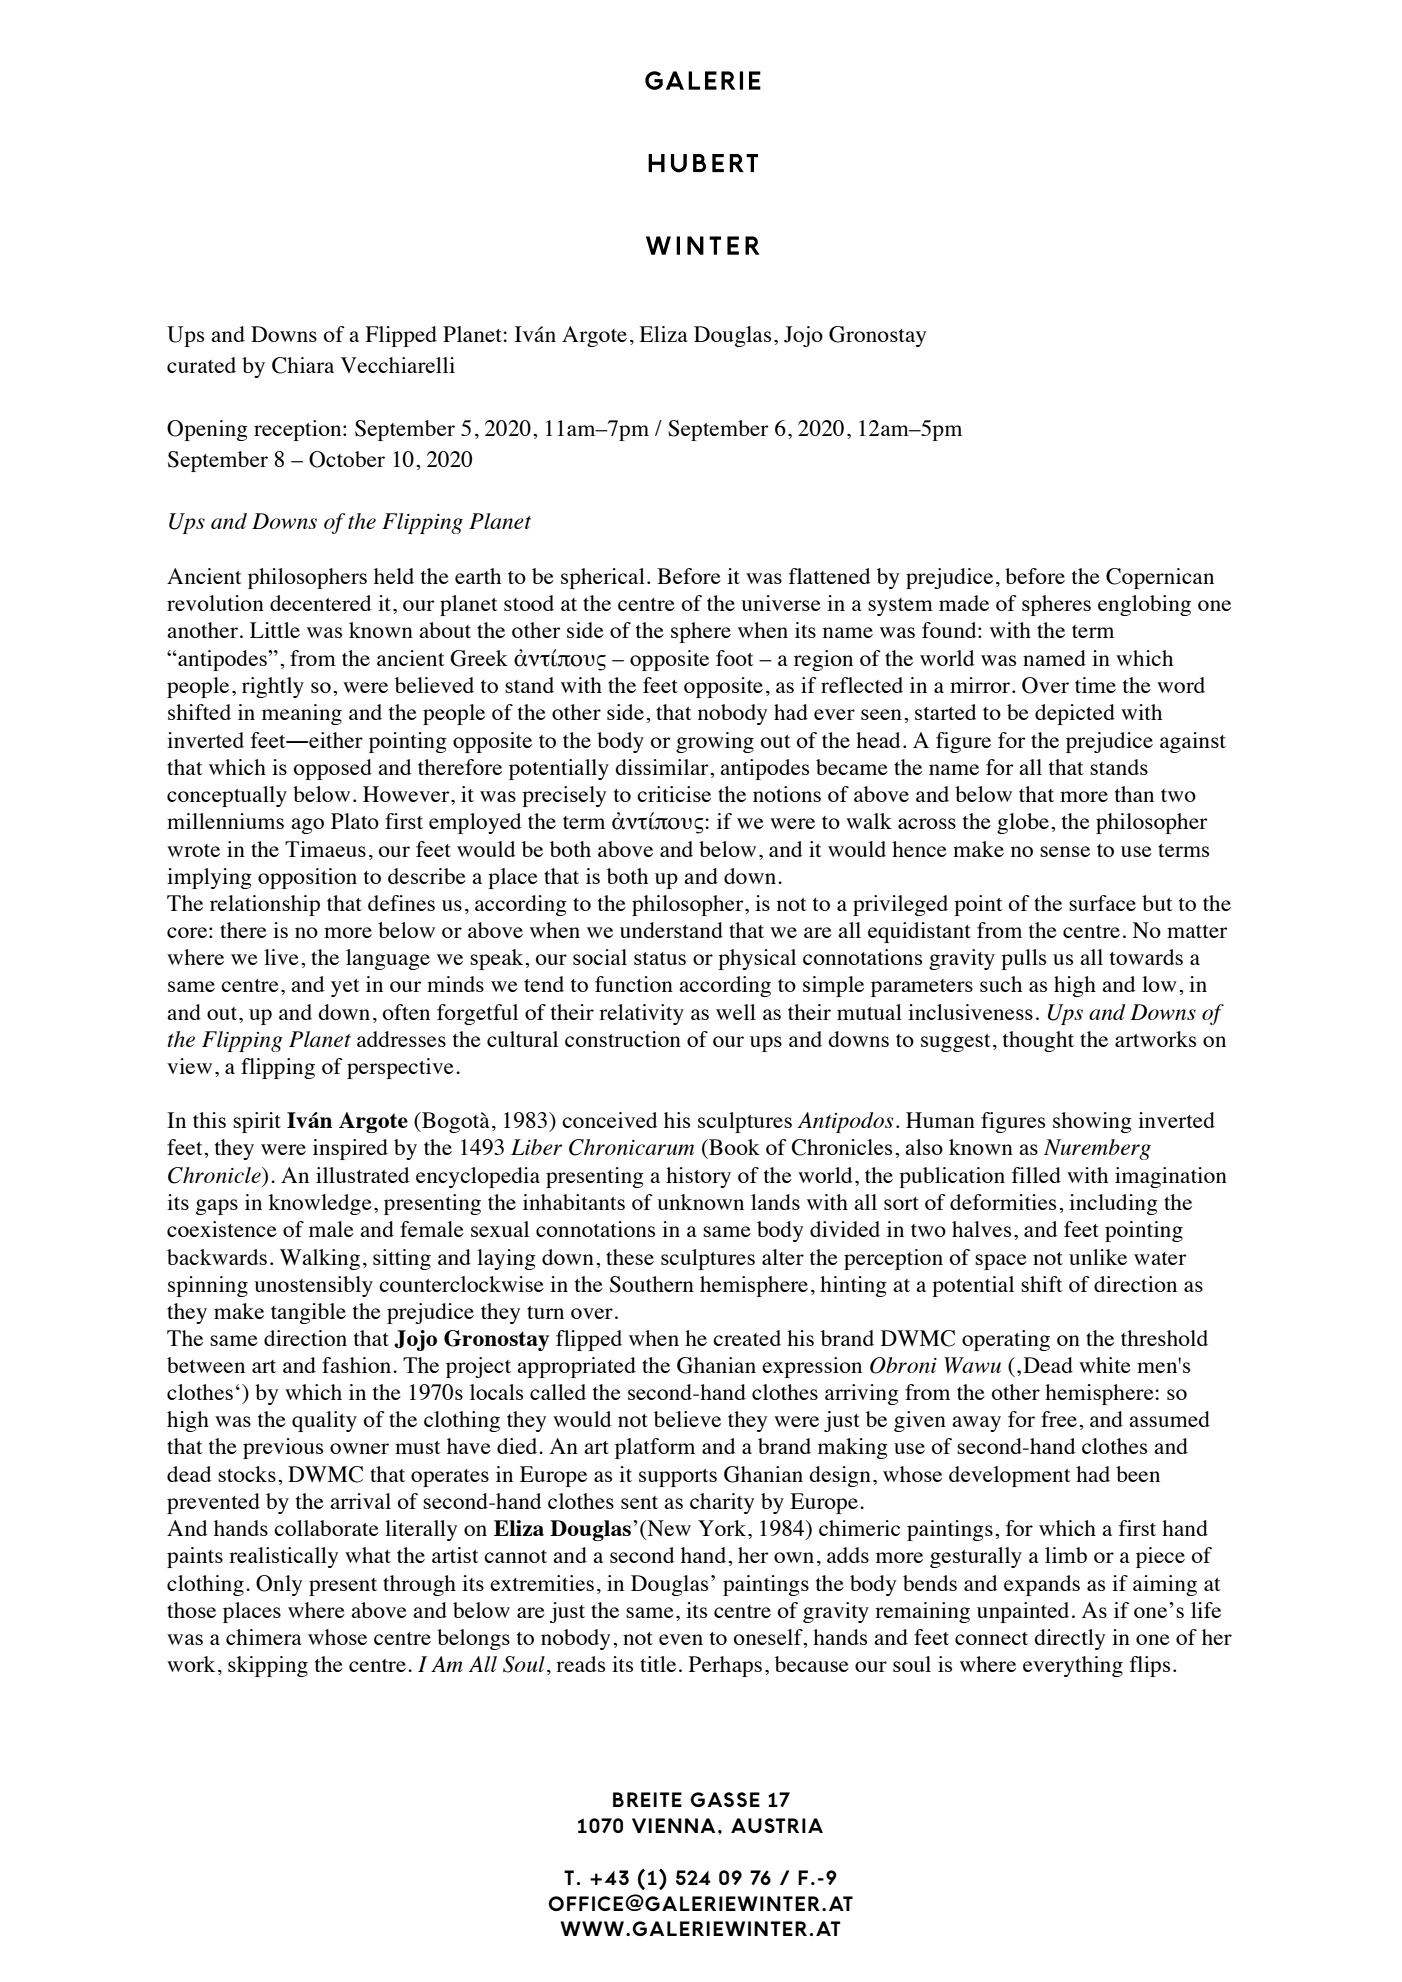 The height and width of the screenshot is (1982, 1402). What do you see at coordinates (673, 1825) in the screenshot?
I see `VIENNA` at bounding box center [673, 1825].
